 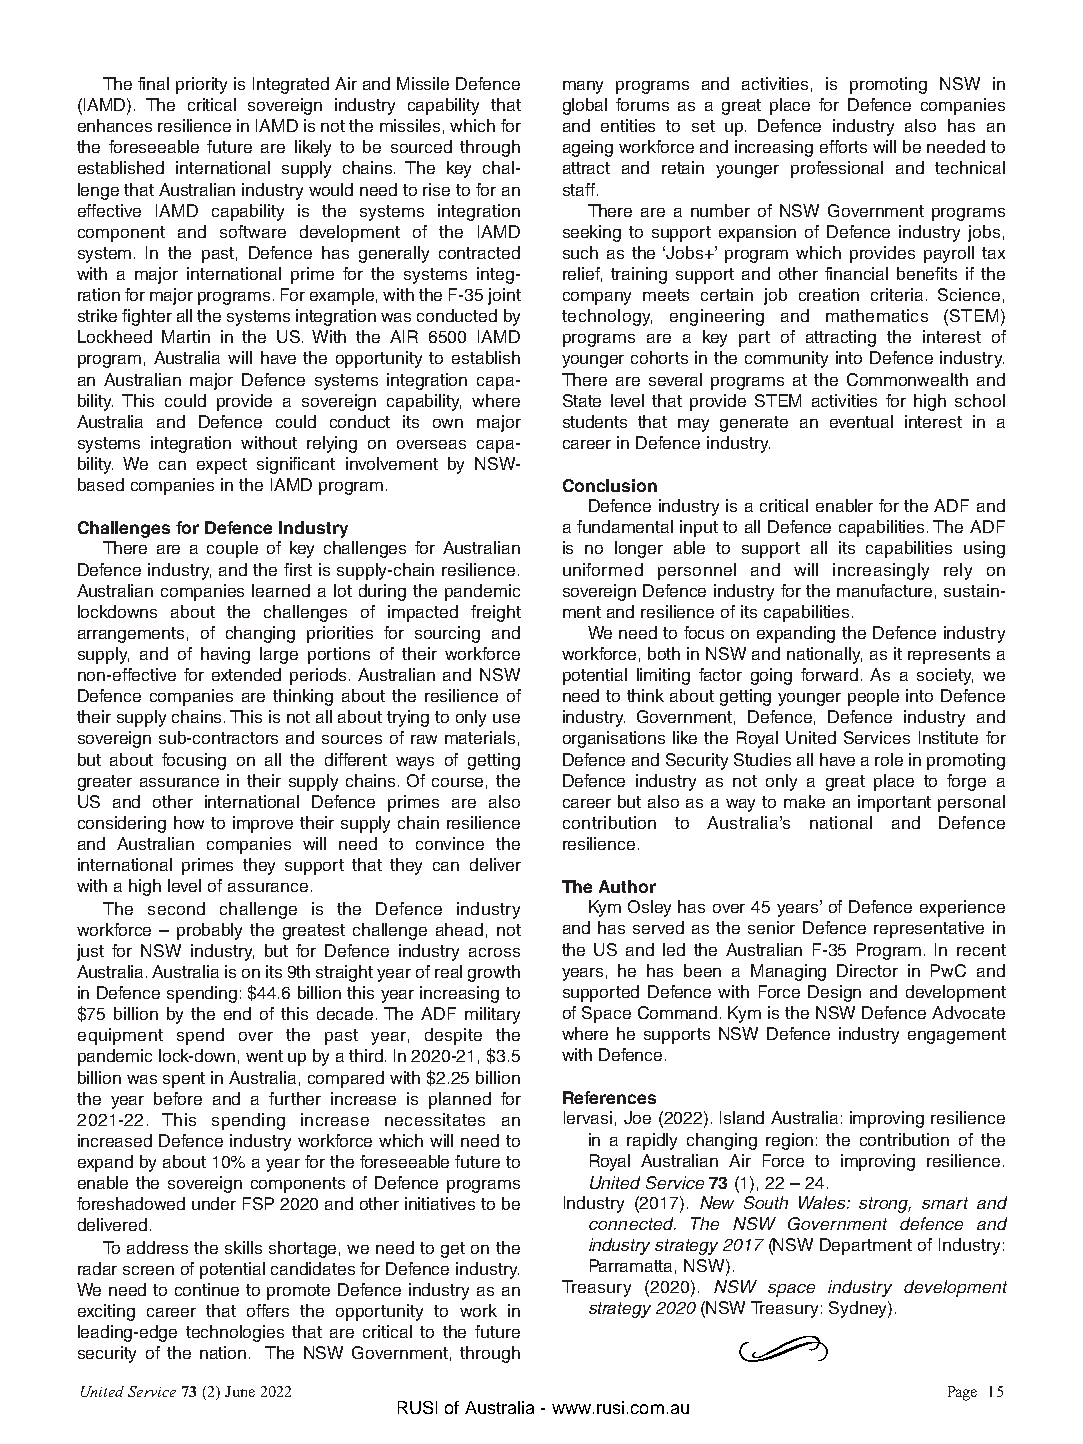 I want to click on uniformed, so click(x=603, y=569).
